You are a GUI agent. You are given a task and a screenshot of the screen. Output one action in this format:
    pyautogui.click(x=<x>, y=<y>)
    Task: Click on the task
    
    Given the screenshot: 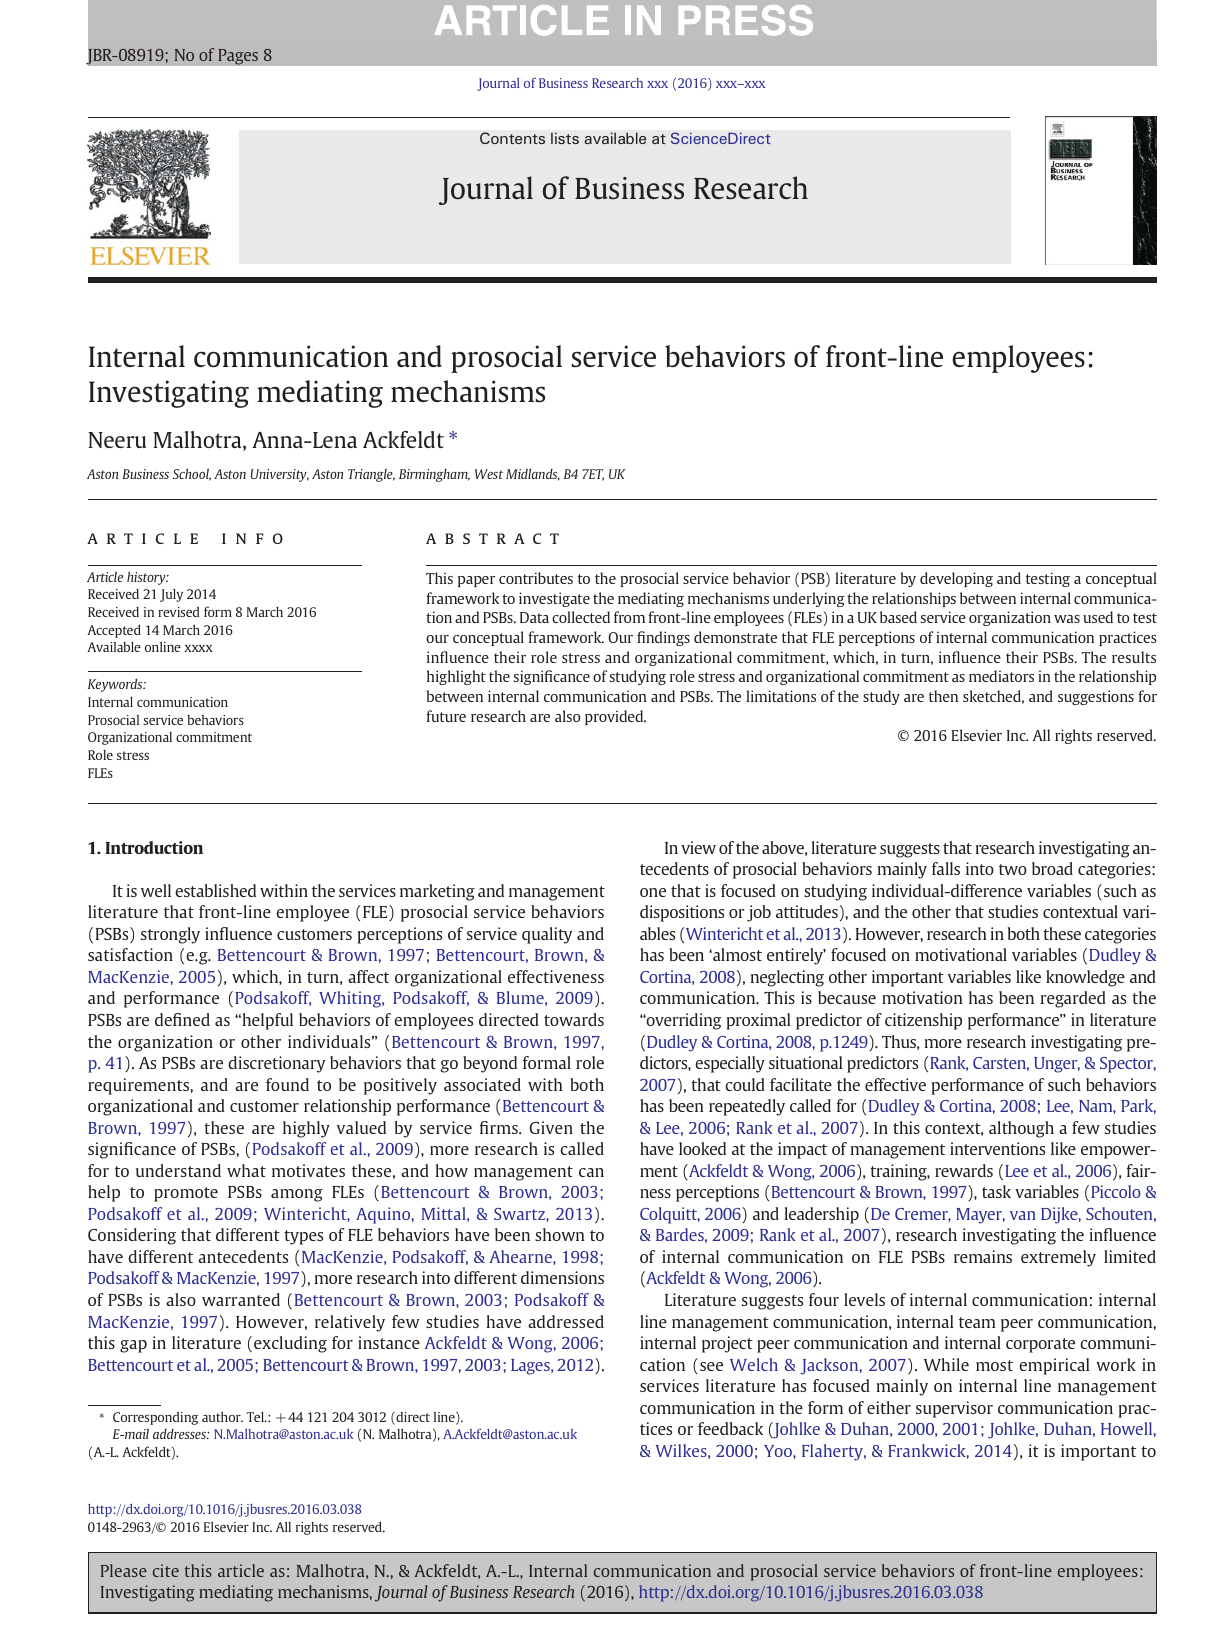 What is the action you would take?
    pyautogui.click(x=996, y=1191)
